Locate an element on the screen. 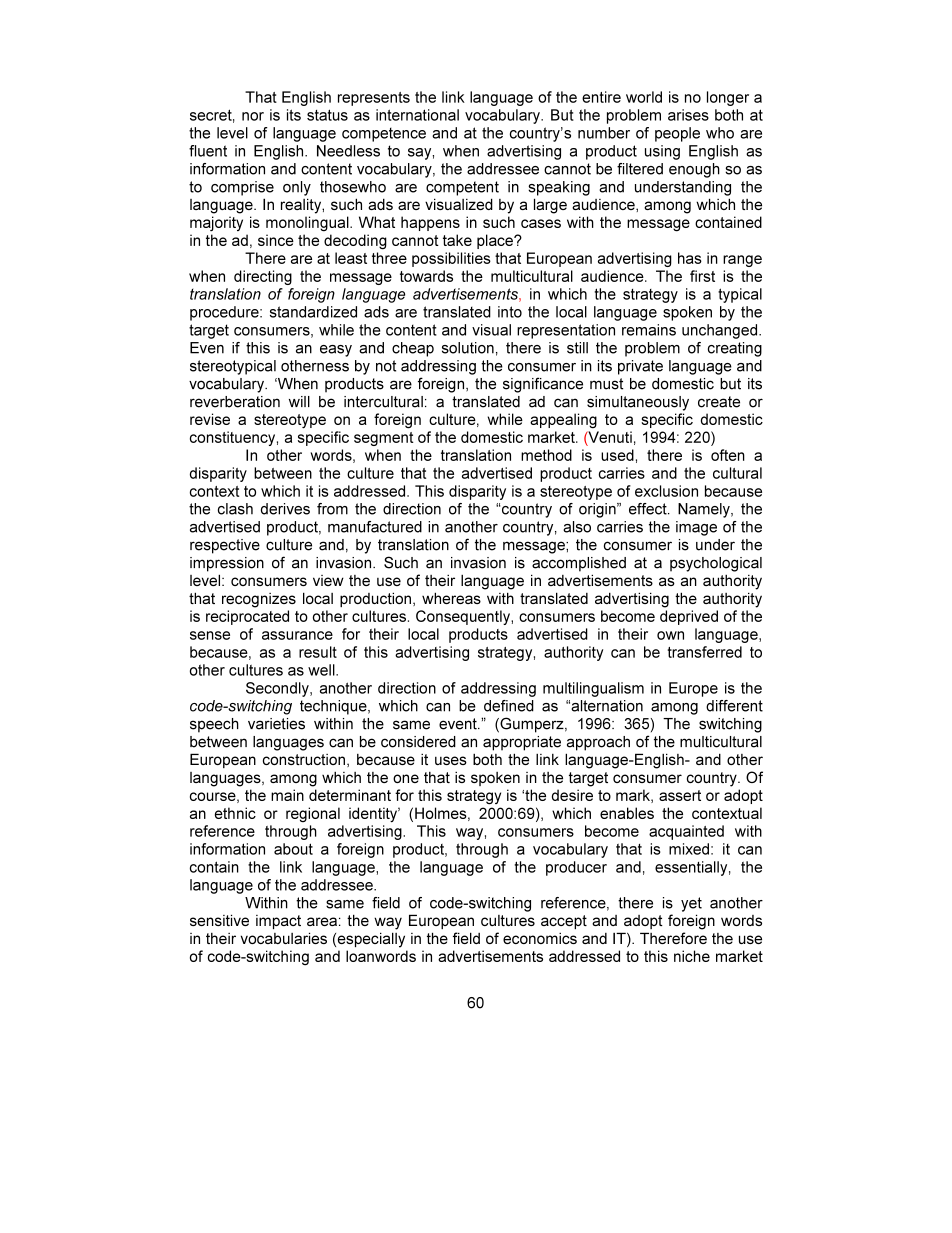 The image size is (952, 1233). will is located at coordinates (299, 401).
